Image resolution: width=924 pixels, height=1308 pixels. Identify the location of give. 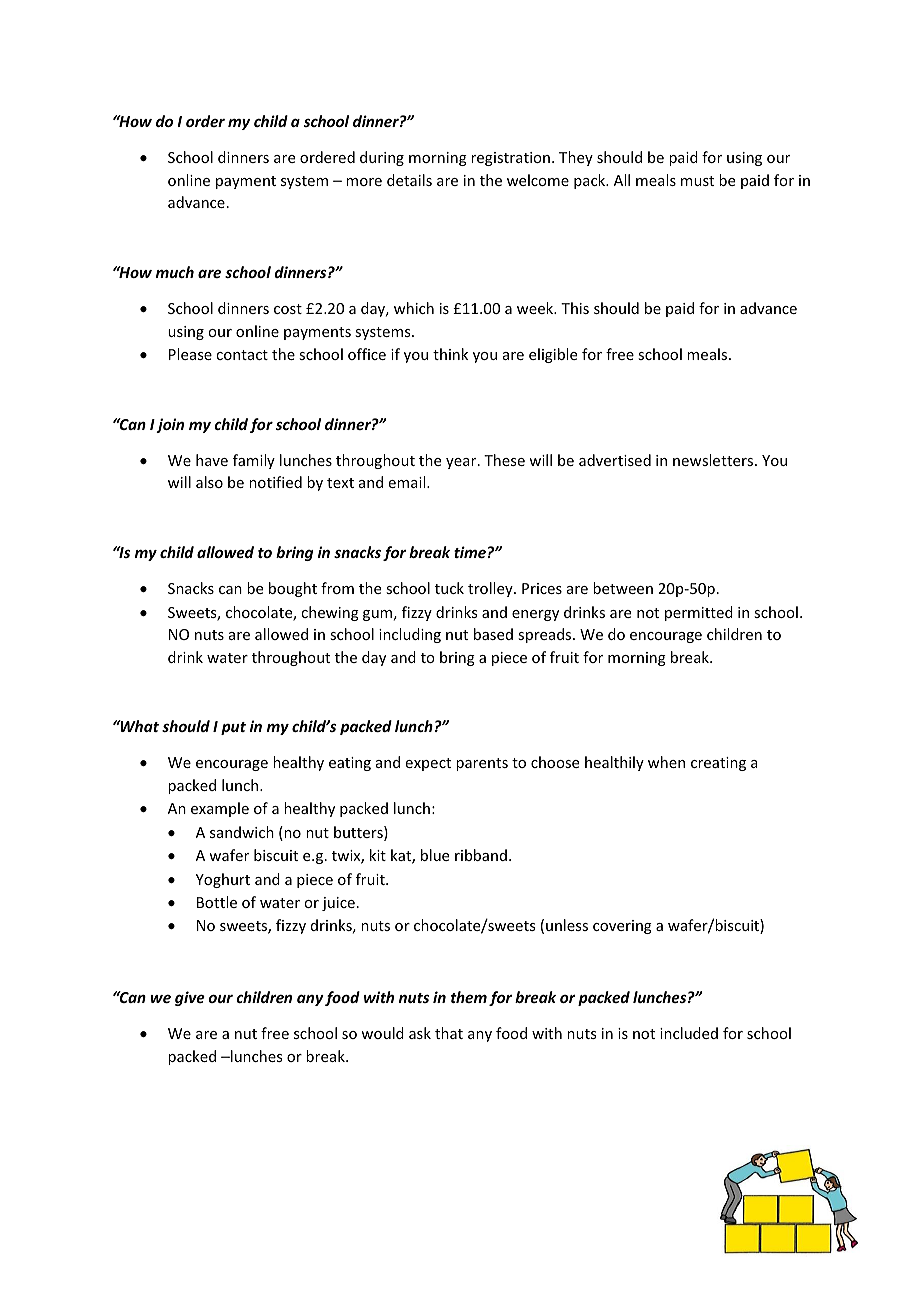
(190, 998).
